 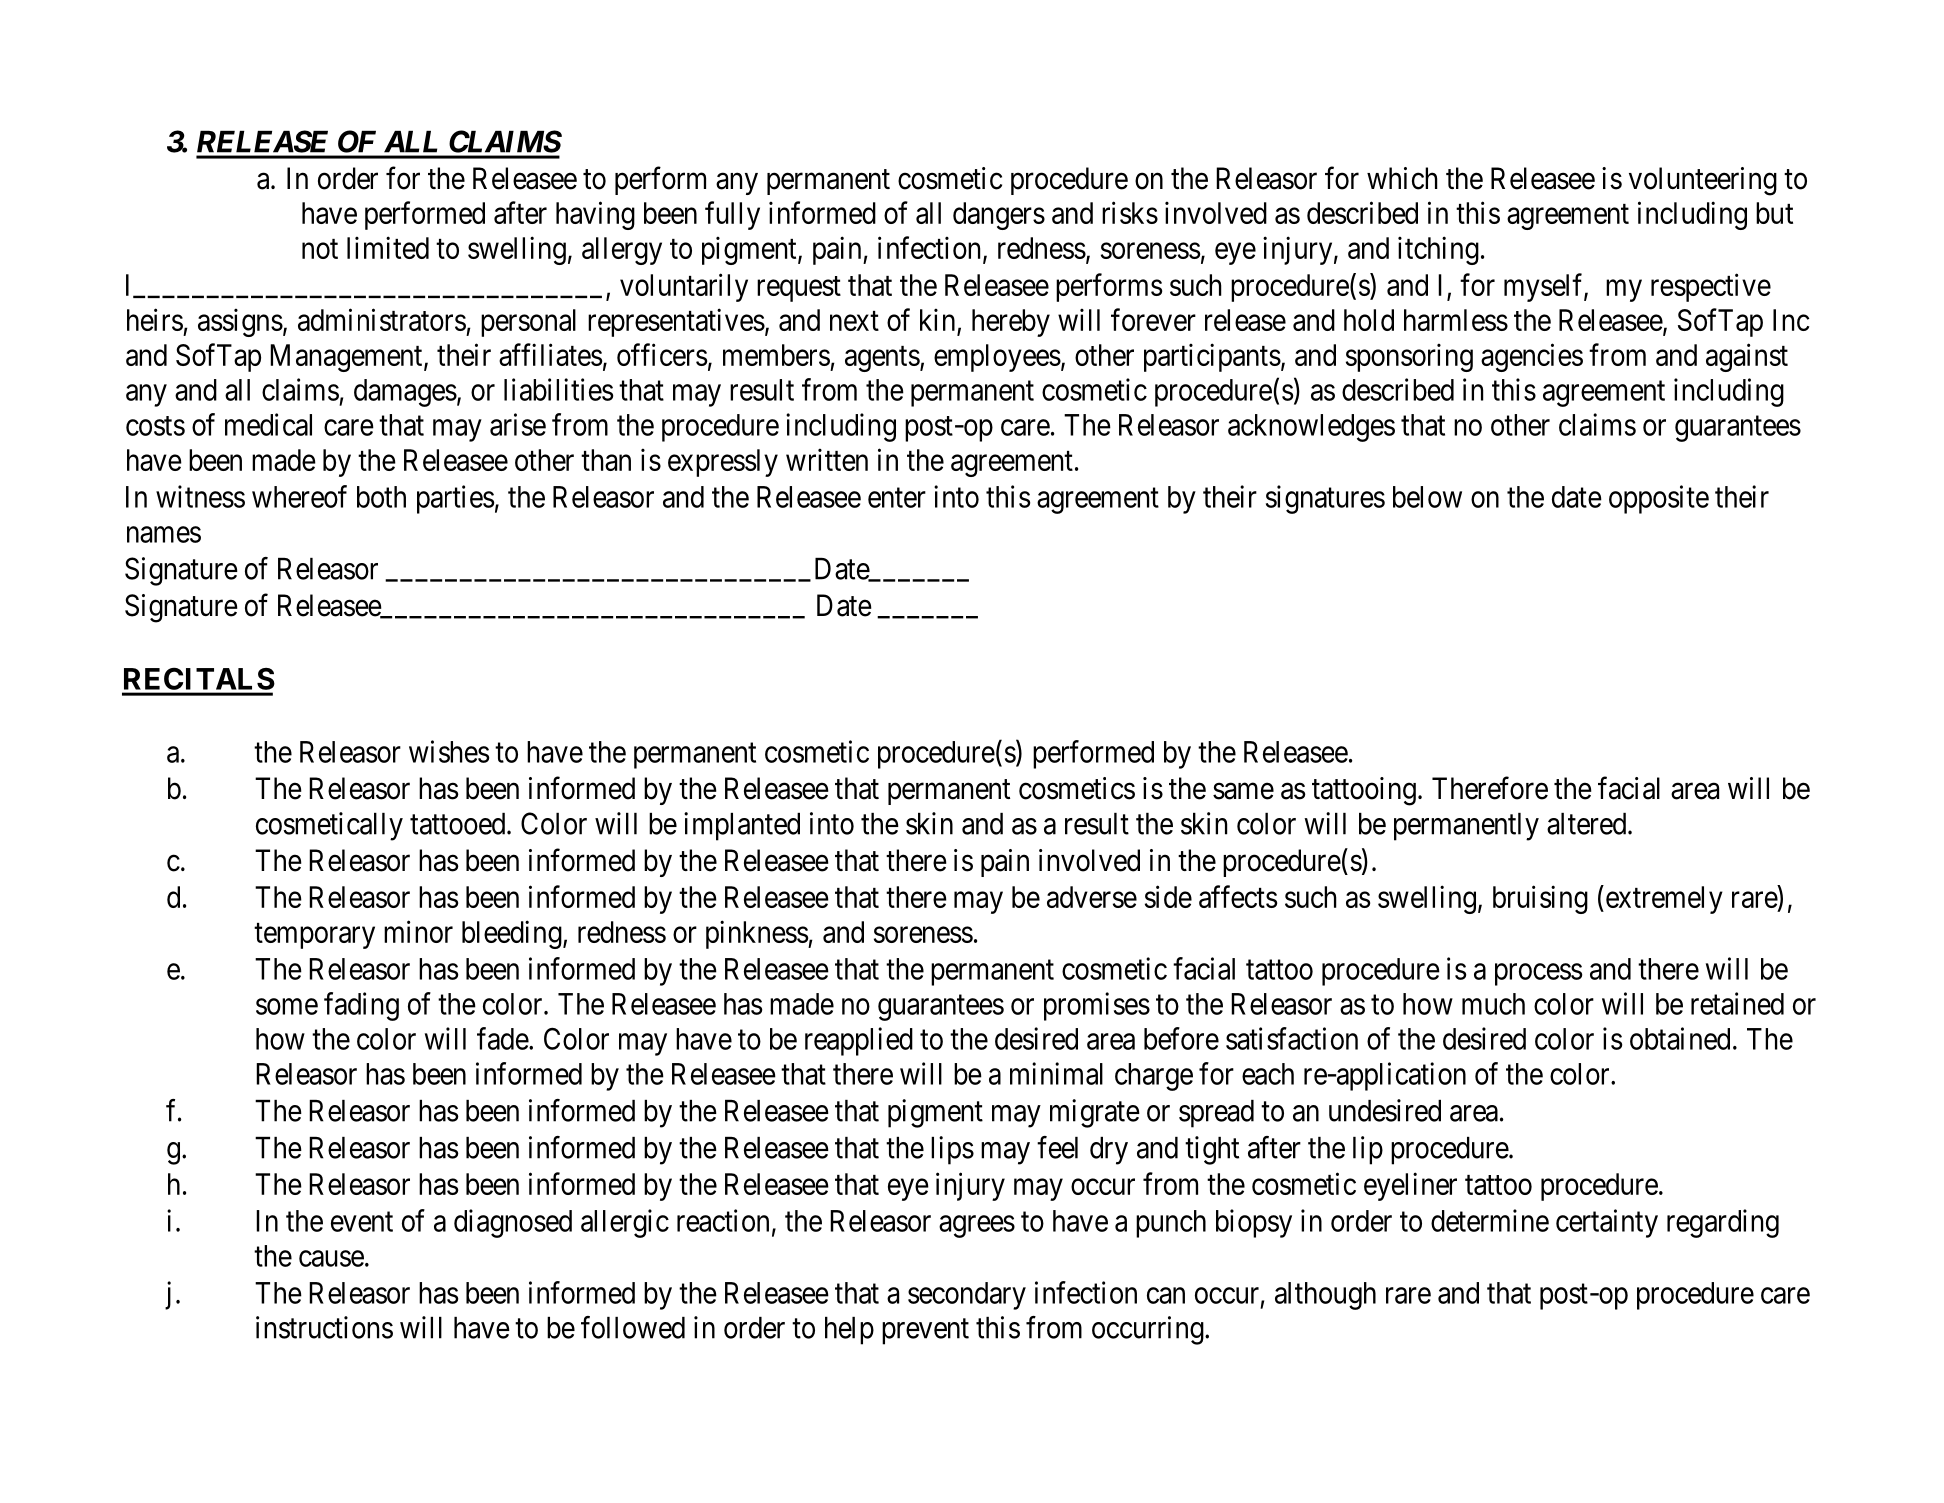 I want to click on adverse, so click(x=1092, y=897).
